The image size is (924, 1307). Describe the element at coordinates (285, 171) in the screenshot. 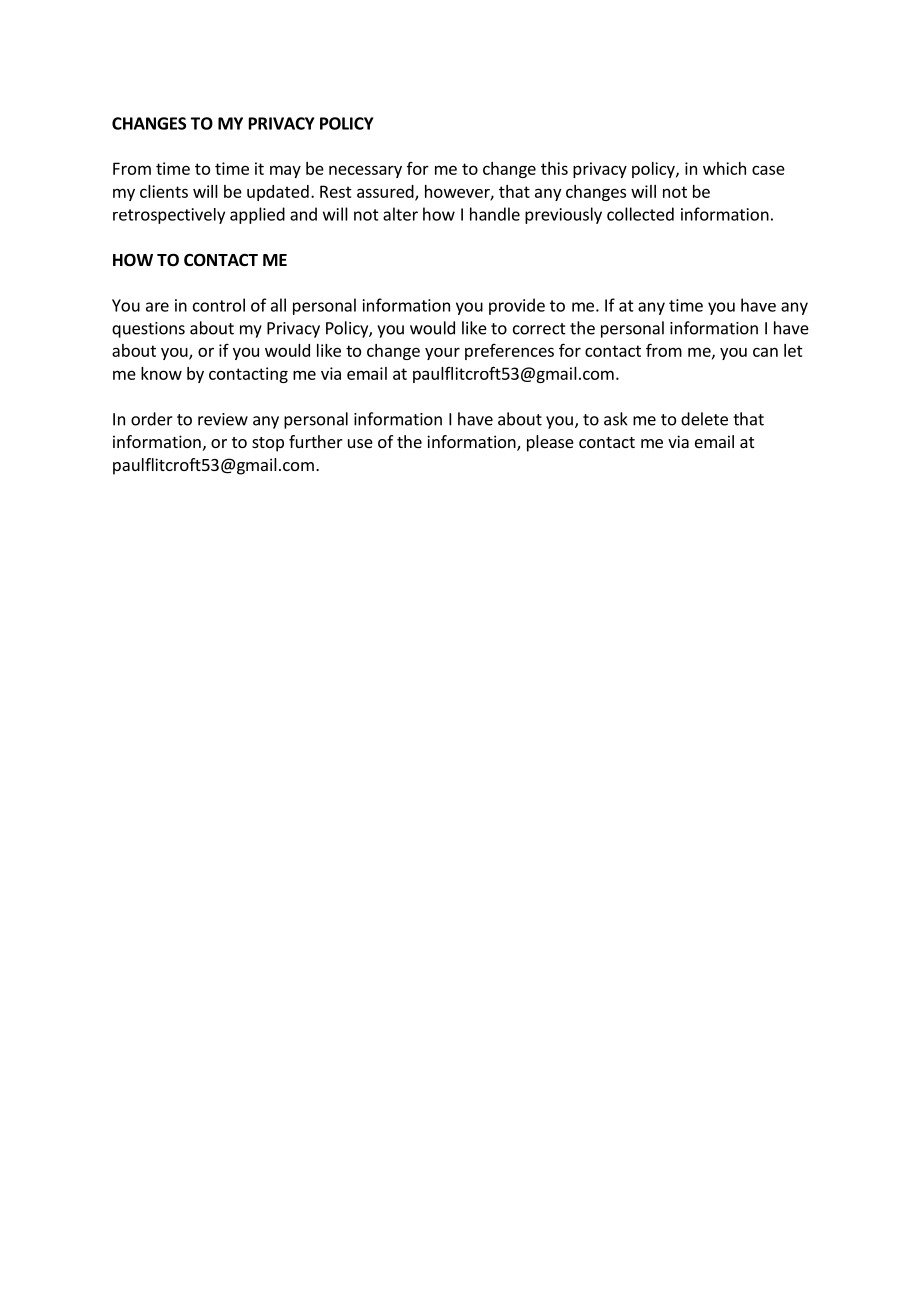

I see `may` at that location.
